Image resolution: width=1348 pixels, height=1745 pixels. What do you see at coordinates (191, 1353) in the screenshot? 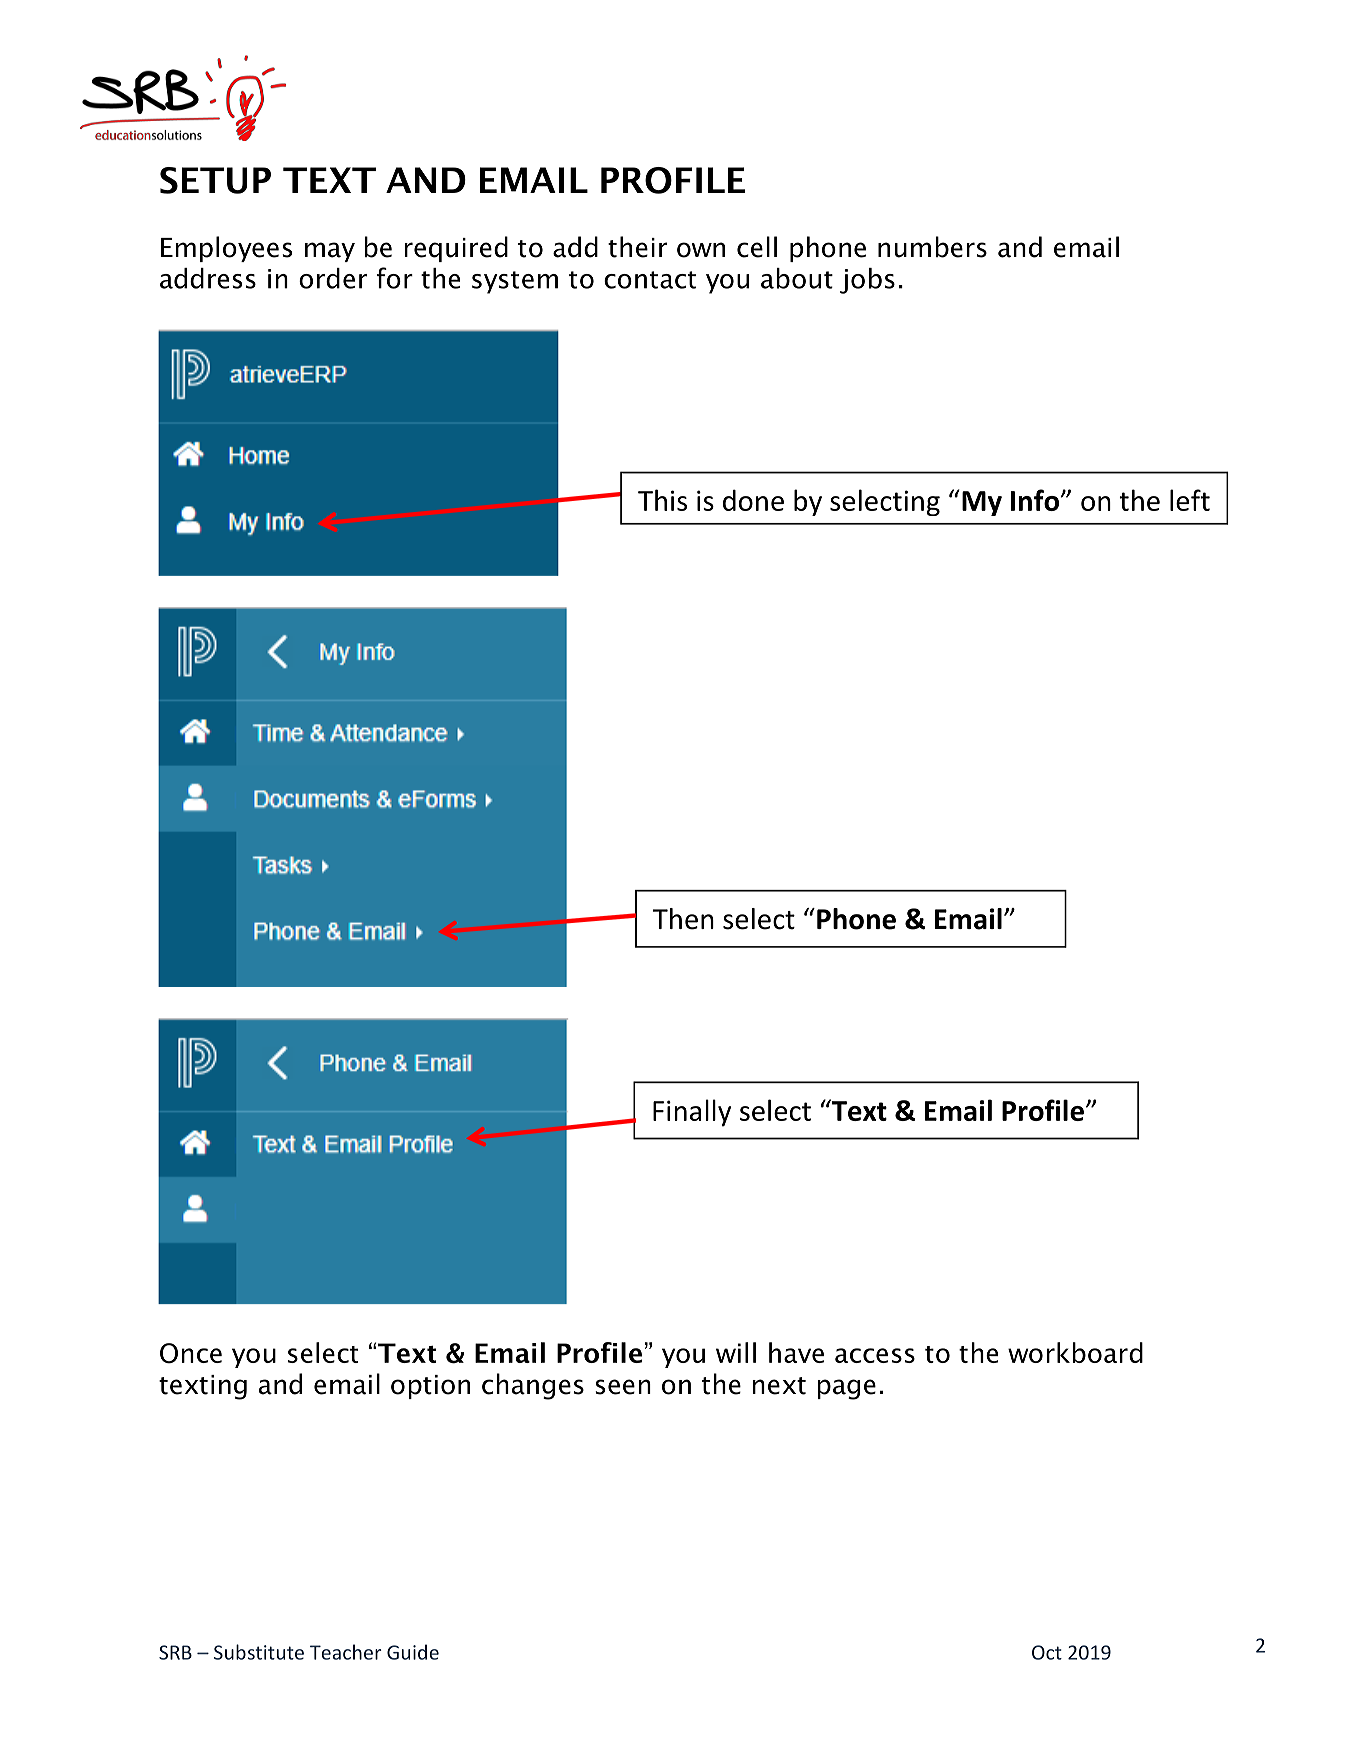
I see `Once` at bounding box center [191, 1353].
